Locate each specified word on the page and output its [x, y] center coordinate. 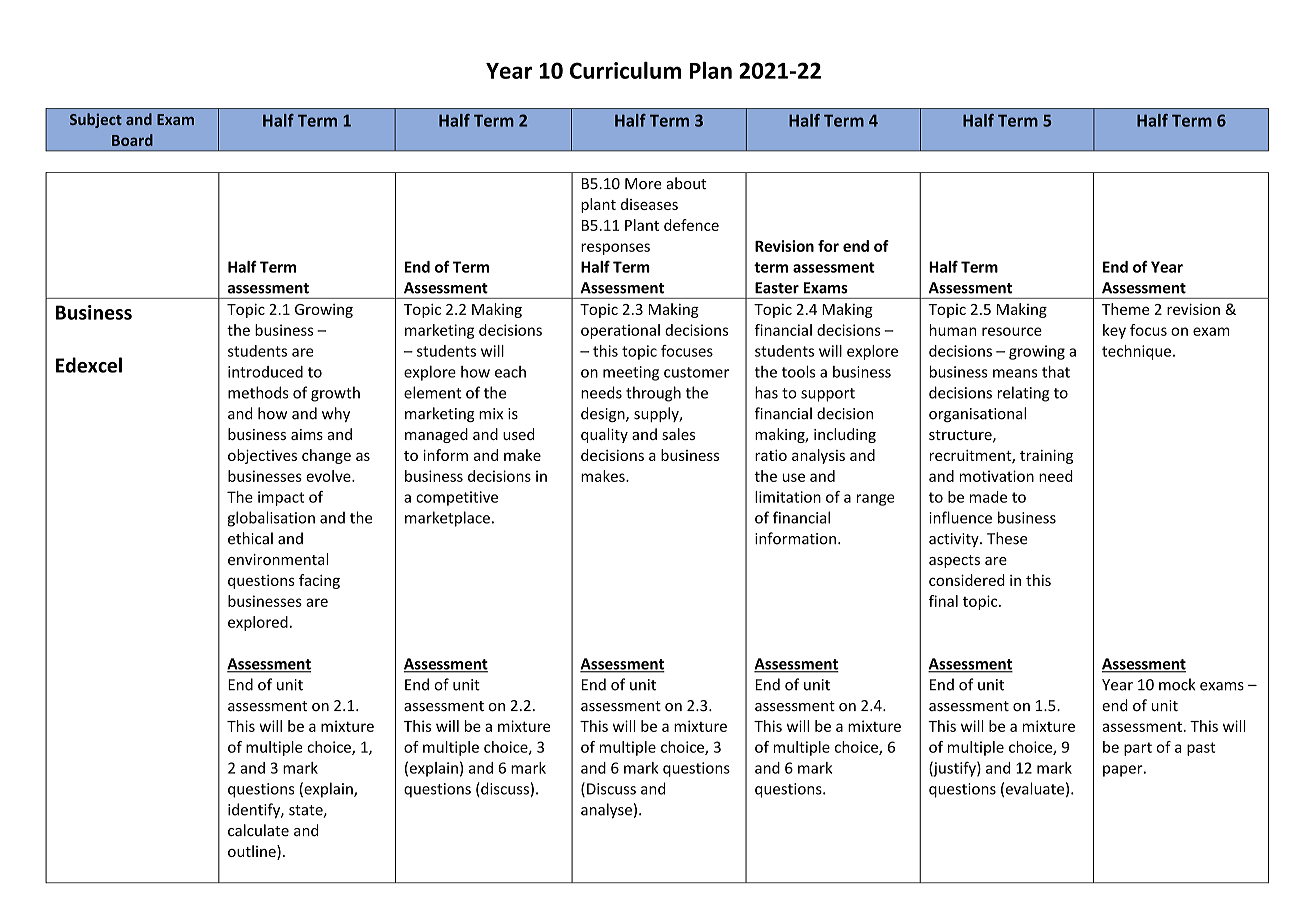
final [943, 601]
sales [678, 434]
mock [1177, 684]
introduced [265, 372]
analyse [606, 811]
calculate [258, 830]
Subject [96, 120]
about [686, 183]
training [1046, 456]
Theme [1126, 309]
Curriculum [625, 70]
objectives [262, 456]
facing [319, 581]
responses [615, 249]
